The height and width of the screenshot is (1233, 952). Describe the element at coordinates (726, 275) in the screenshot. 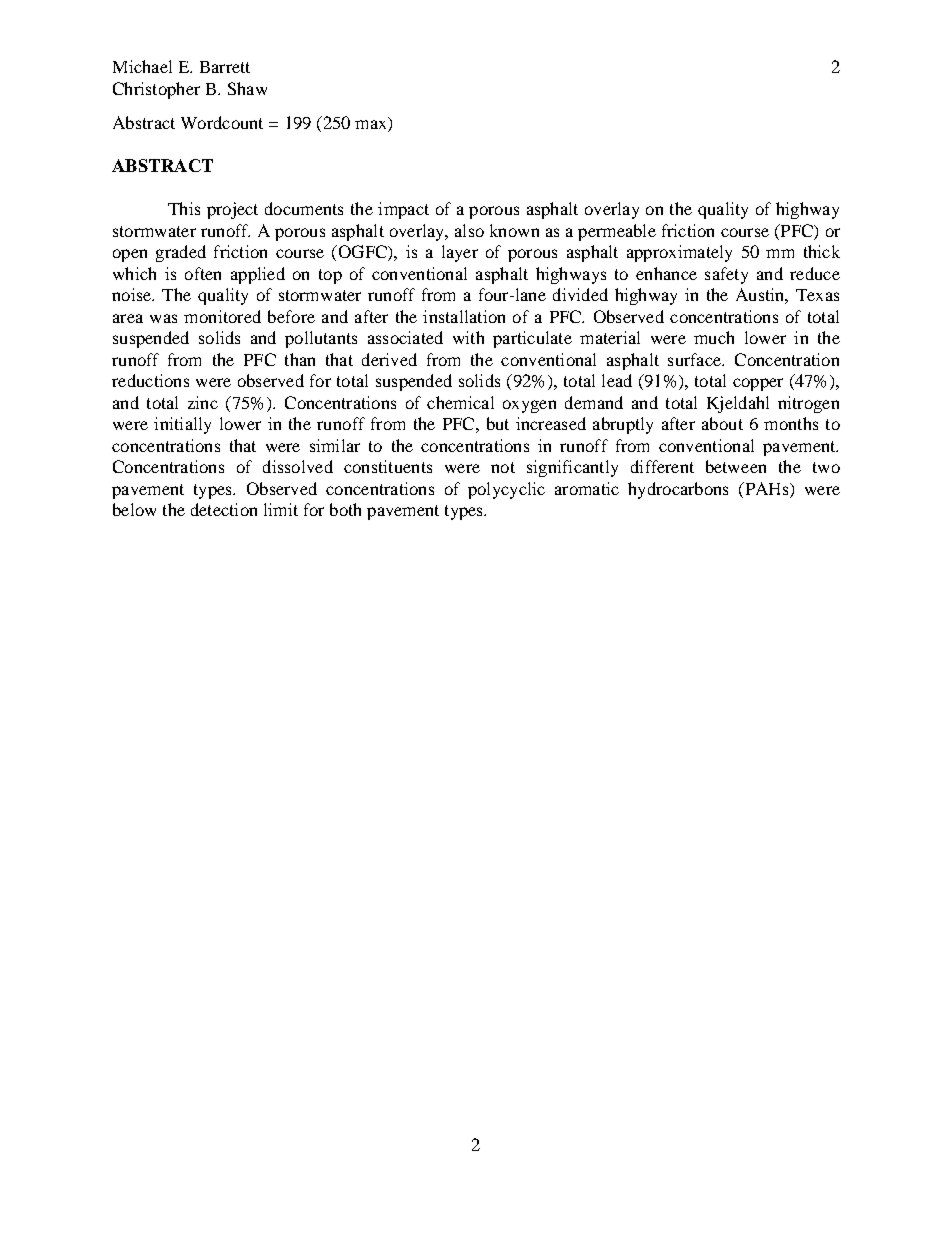

I see `safety` at that location.
